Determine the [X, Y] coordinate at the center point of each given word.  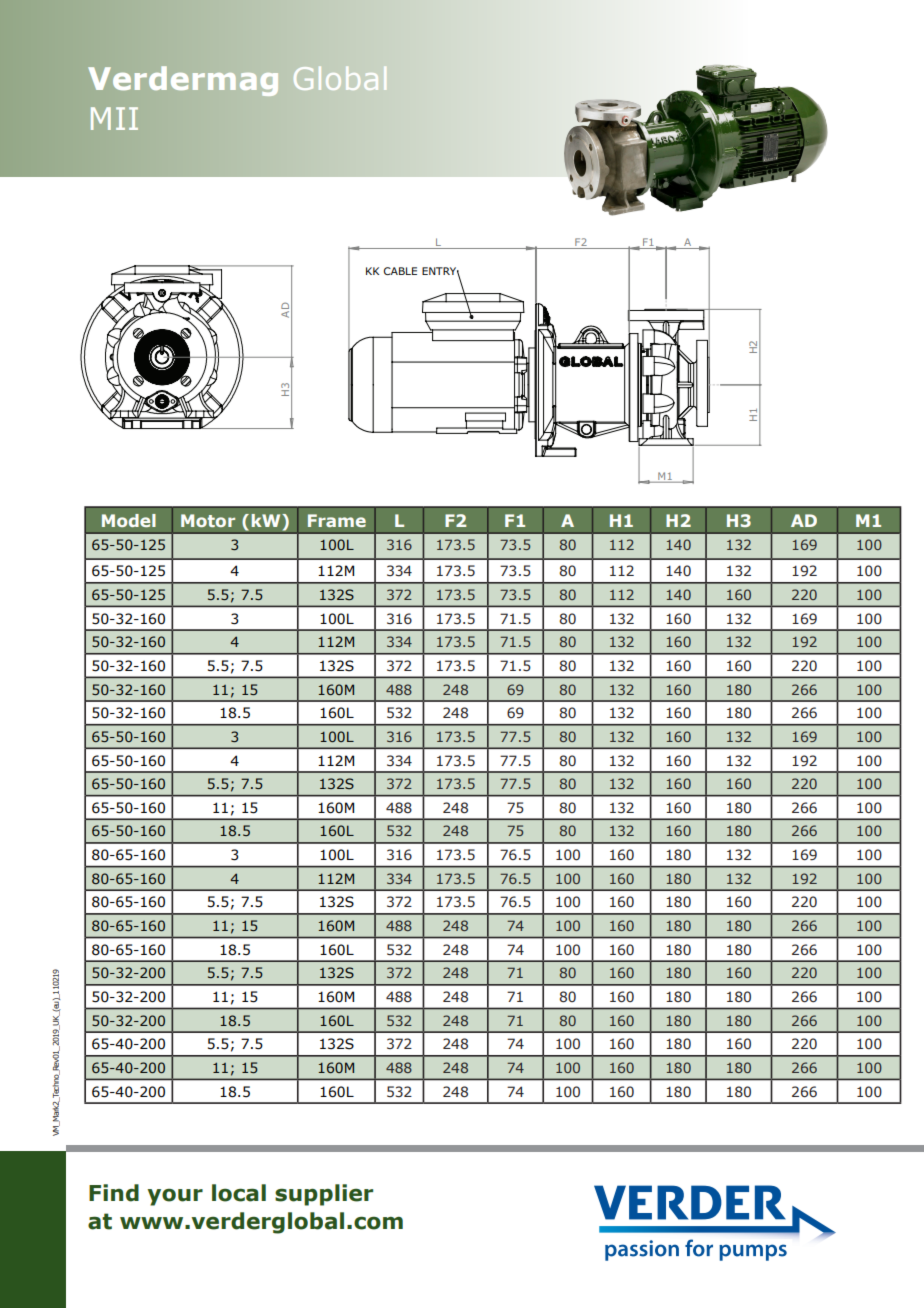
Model [129, 520]
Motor [208, 520]
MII [114, 118]
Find [114, 1193]
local [239, 1193]
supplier [324, 1195]
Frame [337, 520]
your [175, 1197]
